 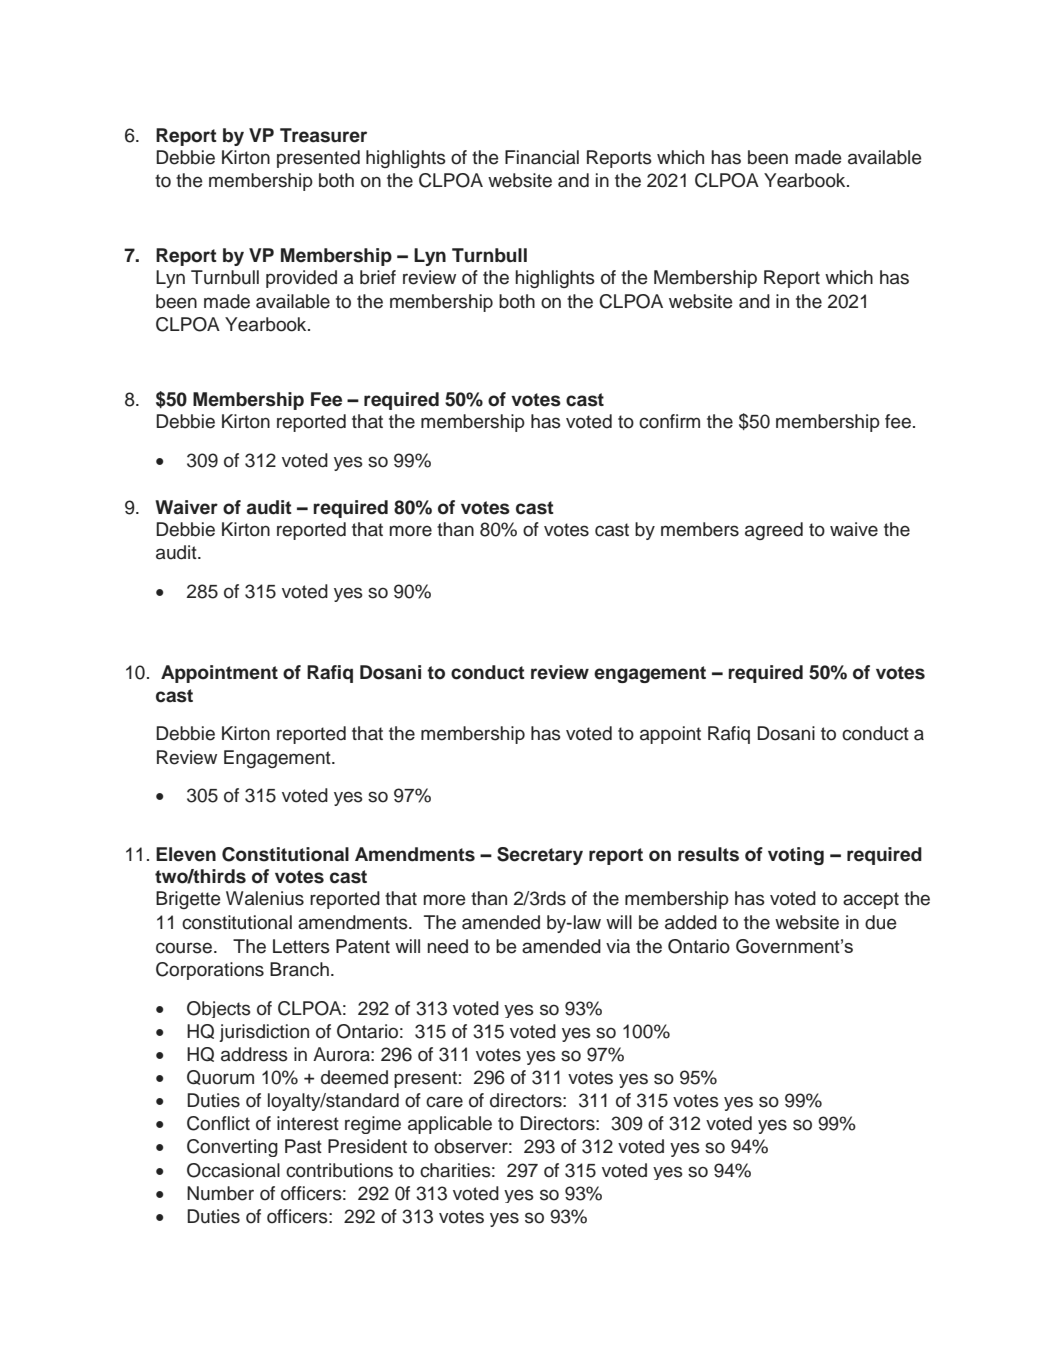 What do you see at coordinates (542, 157) in the document?
I see `Financial` at bounding box center [542, 157].
